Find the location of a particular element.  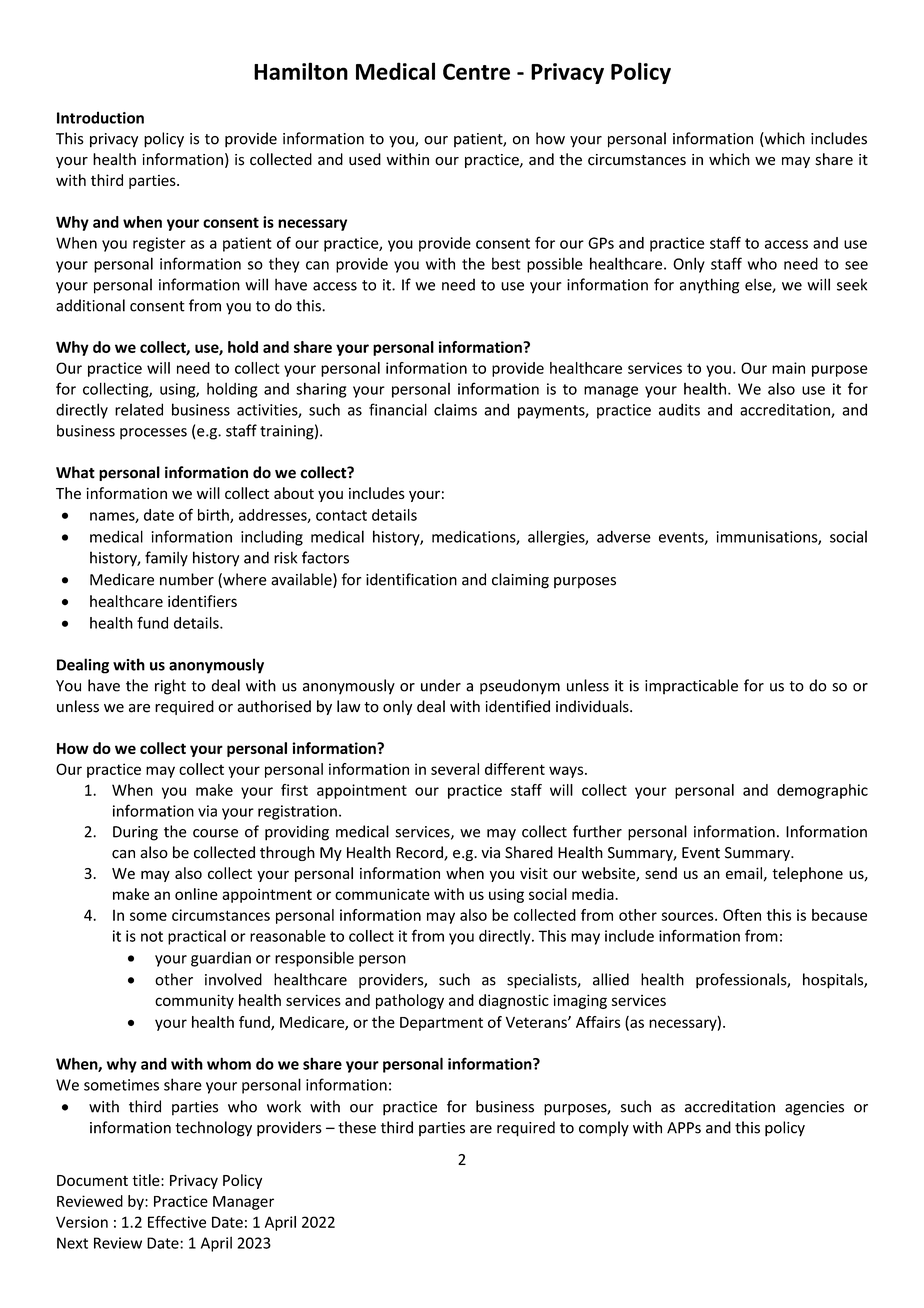

communicate is located at coordinates (382, 894).
